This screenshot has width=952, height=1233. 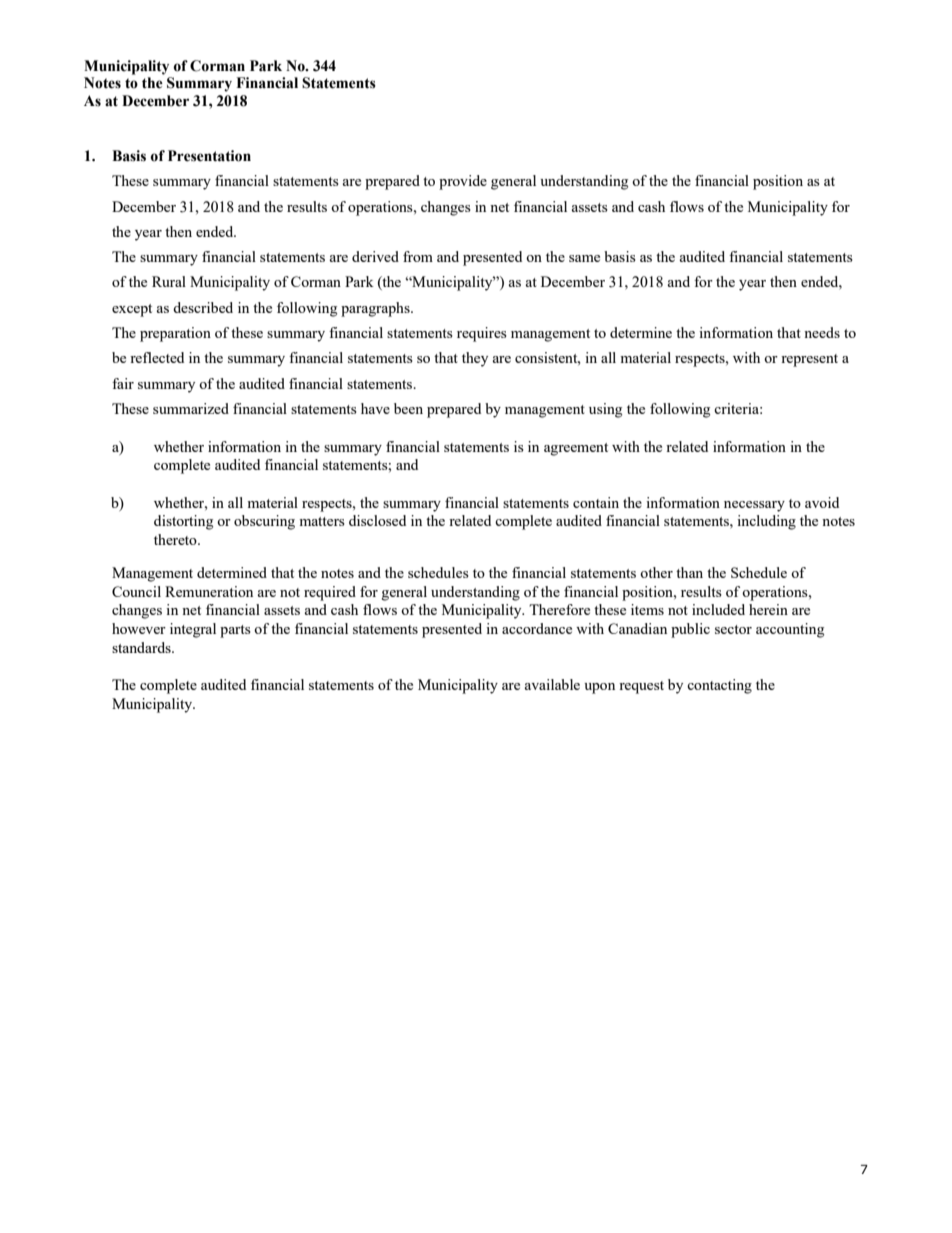 What do you see at coordinates (584, 258) in the screenshot?
I see `same` at bounding box center [584, 258].
